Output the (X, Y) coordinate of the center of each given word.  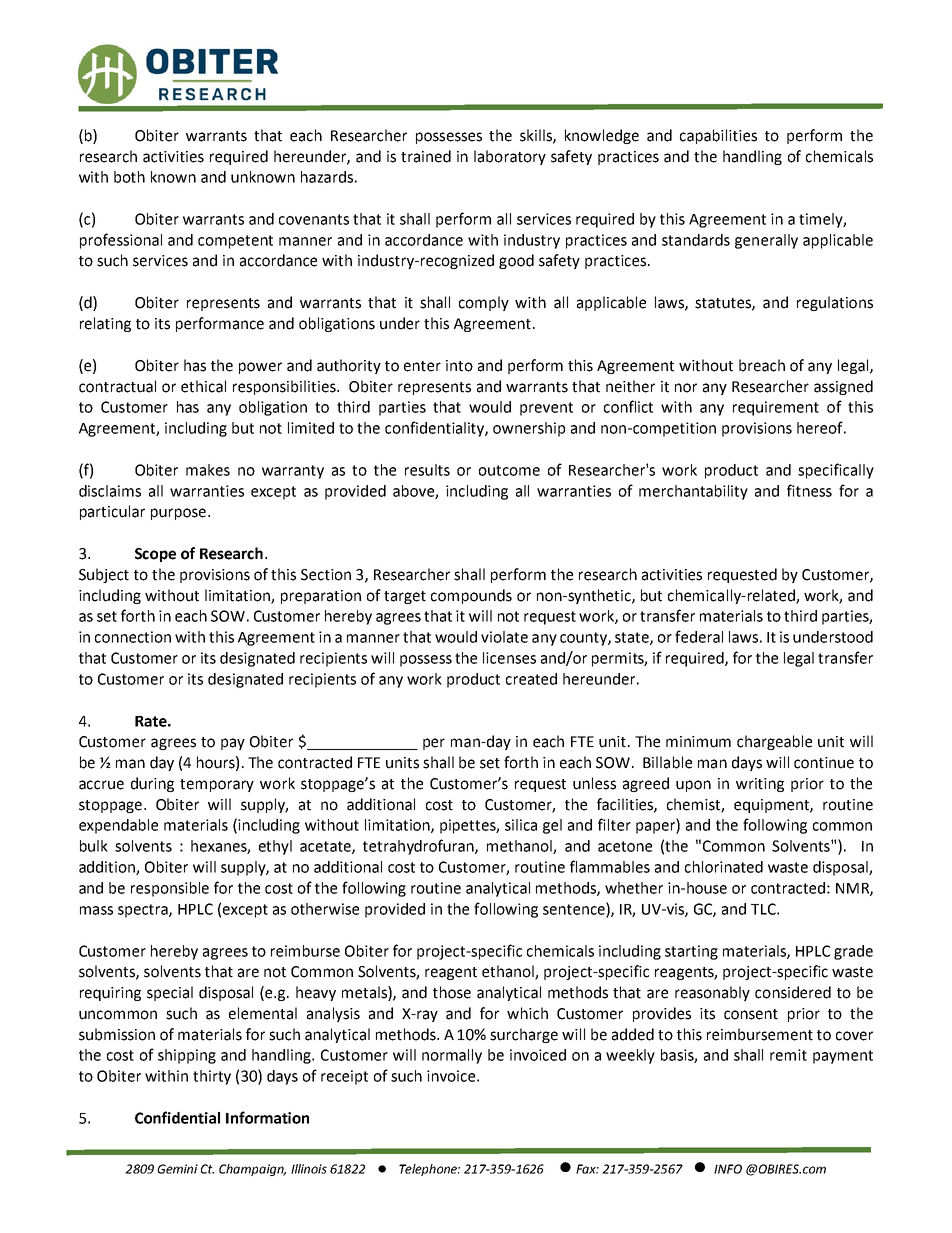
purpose (178, 514)
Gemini (177, 1169)
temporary (217, 785)
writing (760, 785)
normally (452, 1056)
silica (521, 825)
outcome (509, 470)
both (129, 177)
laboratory (510, 157)
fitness (809, 490)
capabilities (718, 136)
